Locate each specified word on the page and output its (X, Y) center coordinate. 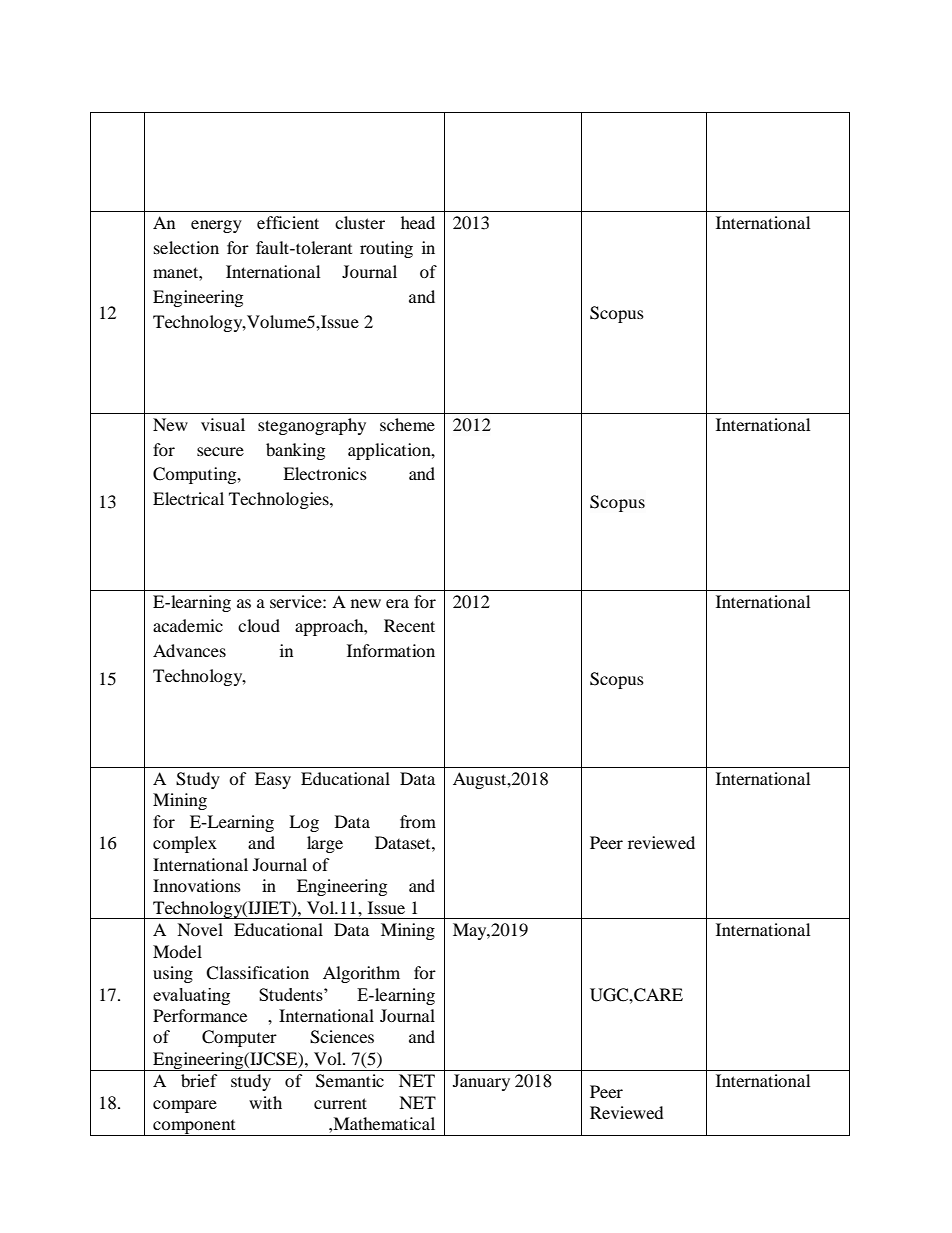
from (418, 821)
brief (199, 1080)
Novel (200, 929)
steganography (312, 426)
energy (216, 226)
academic (188, 625)
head (418, 222)
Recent (409, 625)
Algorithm (361, 974)
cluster (360, 222)
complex (185, 844)
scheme (407, 424)
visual (223, 424)
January (481, 1082)
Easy (273, 780)
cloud (259, 625)
